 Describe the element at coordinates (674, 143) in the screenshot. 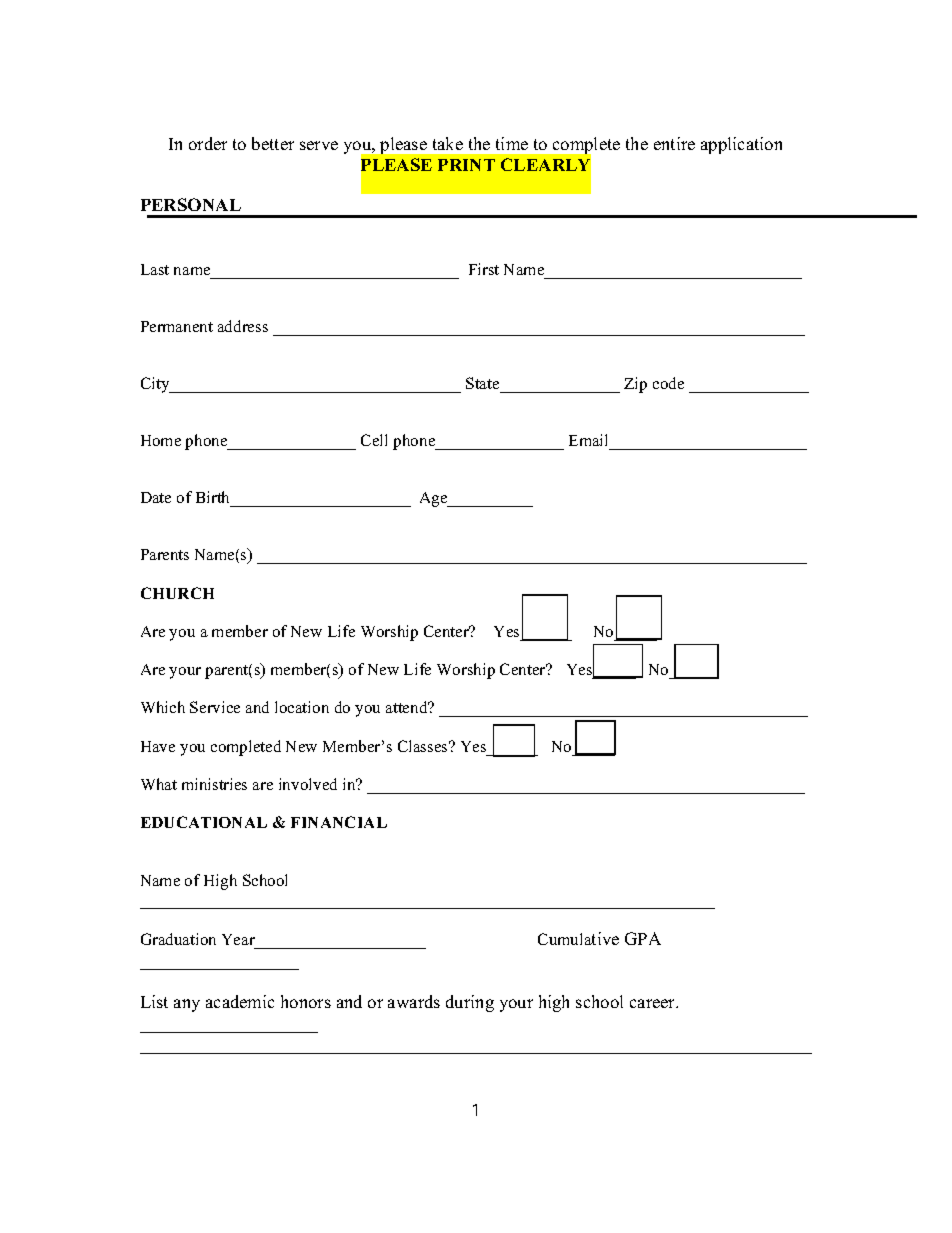

I see `entire` at that location.
